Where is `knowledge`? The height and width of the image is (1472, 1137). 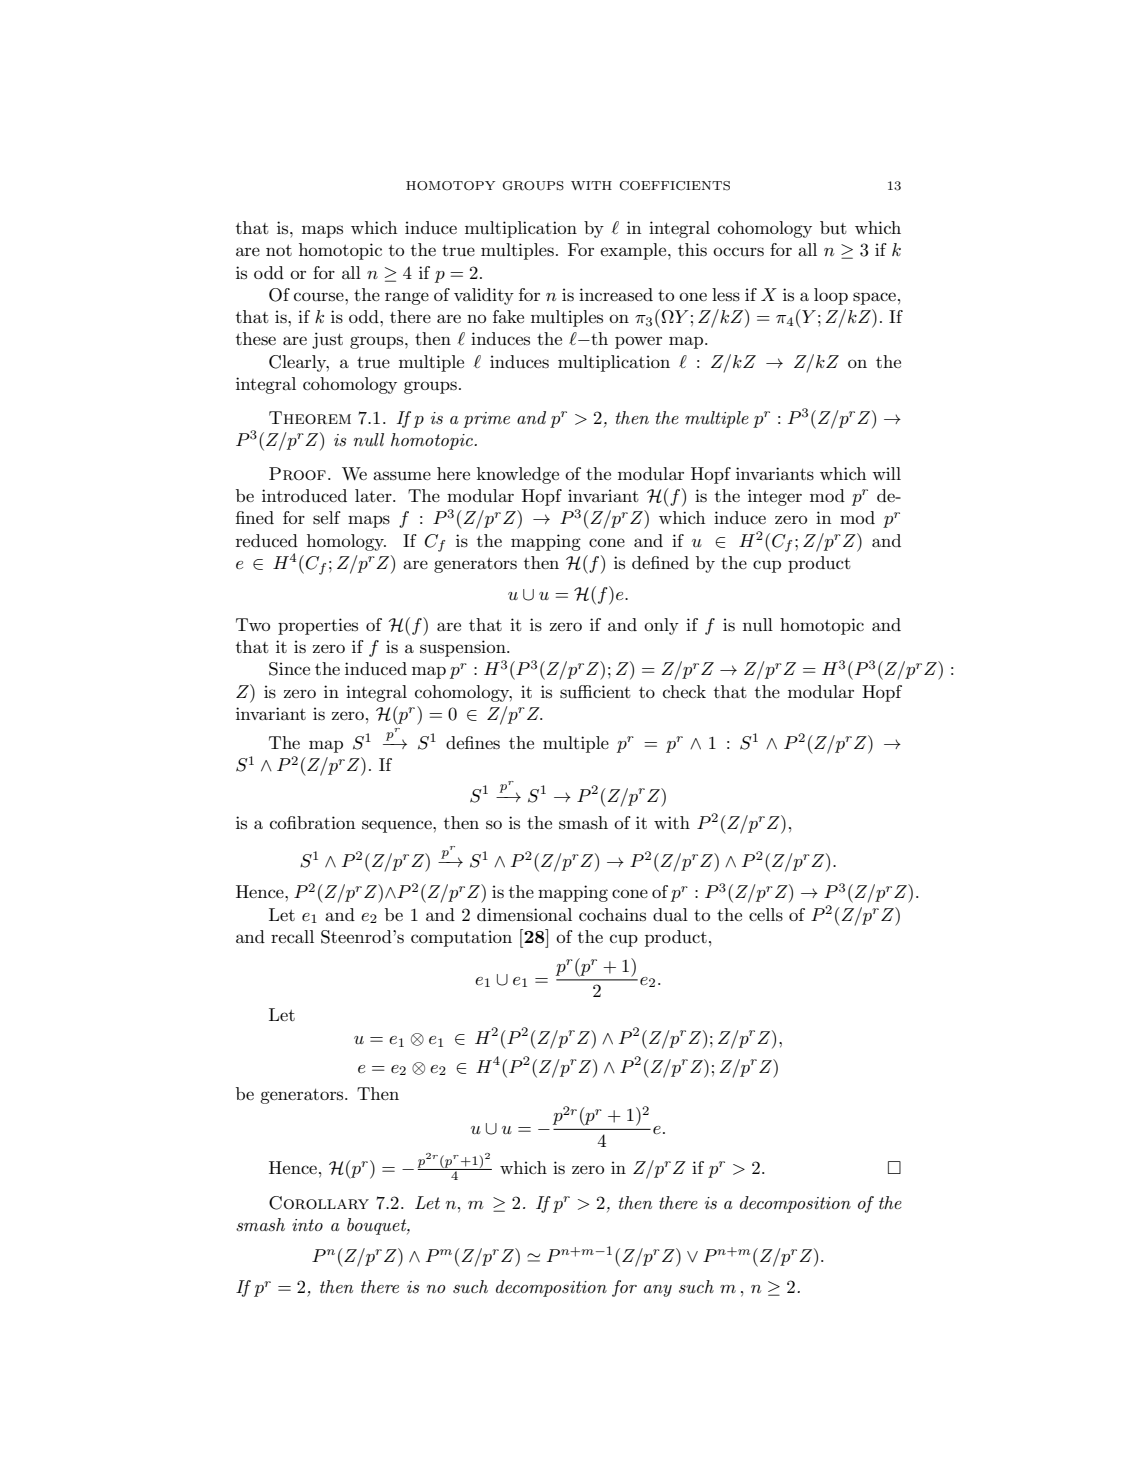
knowledge is located at coordinates (518, 475).
